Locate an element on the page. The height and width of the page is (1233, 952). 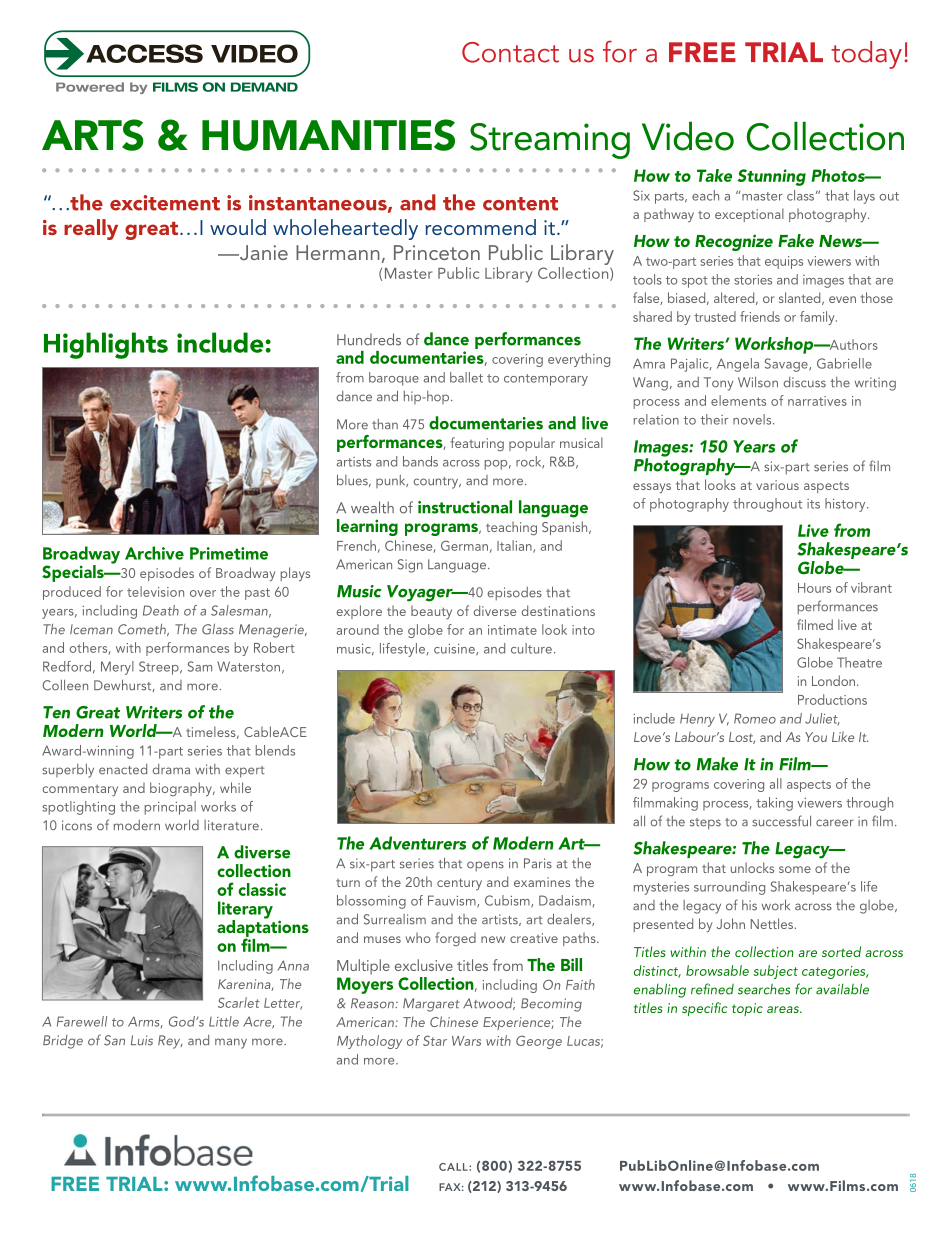
excitement is located at coordinates (165, 203).
